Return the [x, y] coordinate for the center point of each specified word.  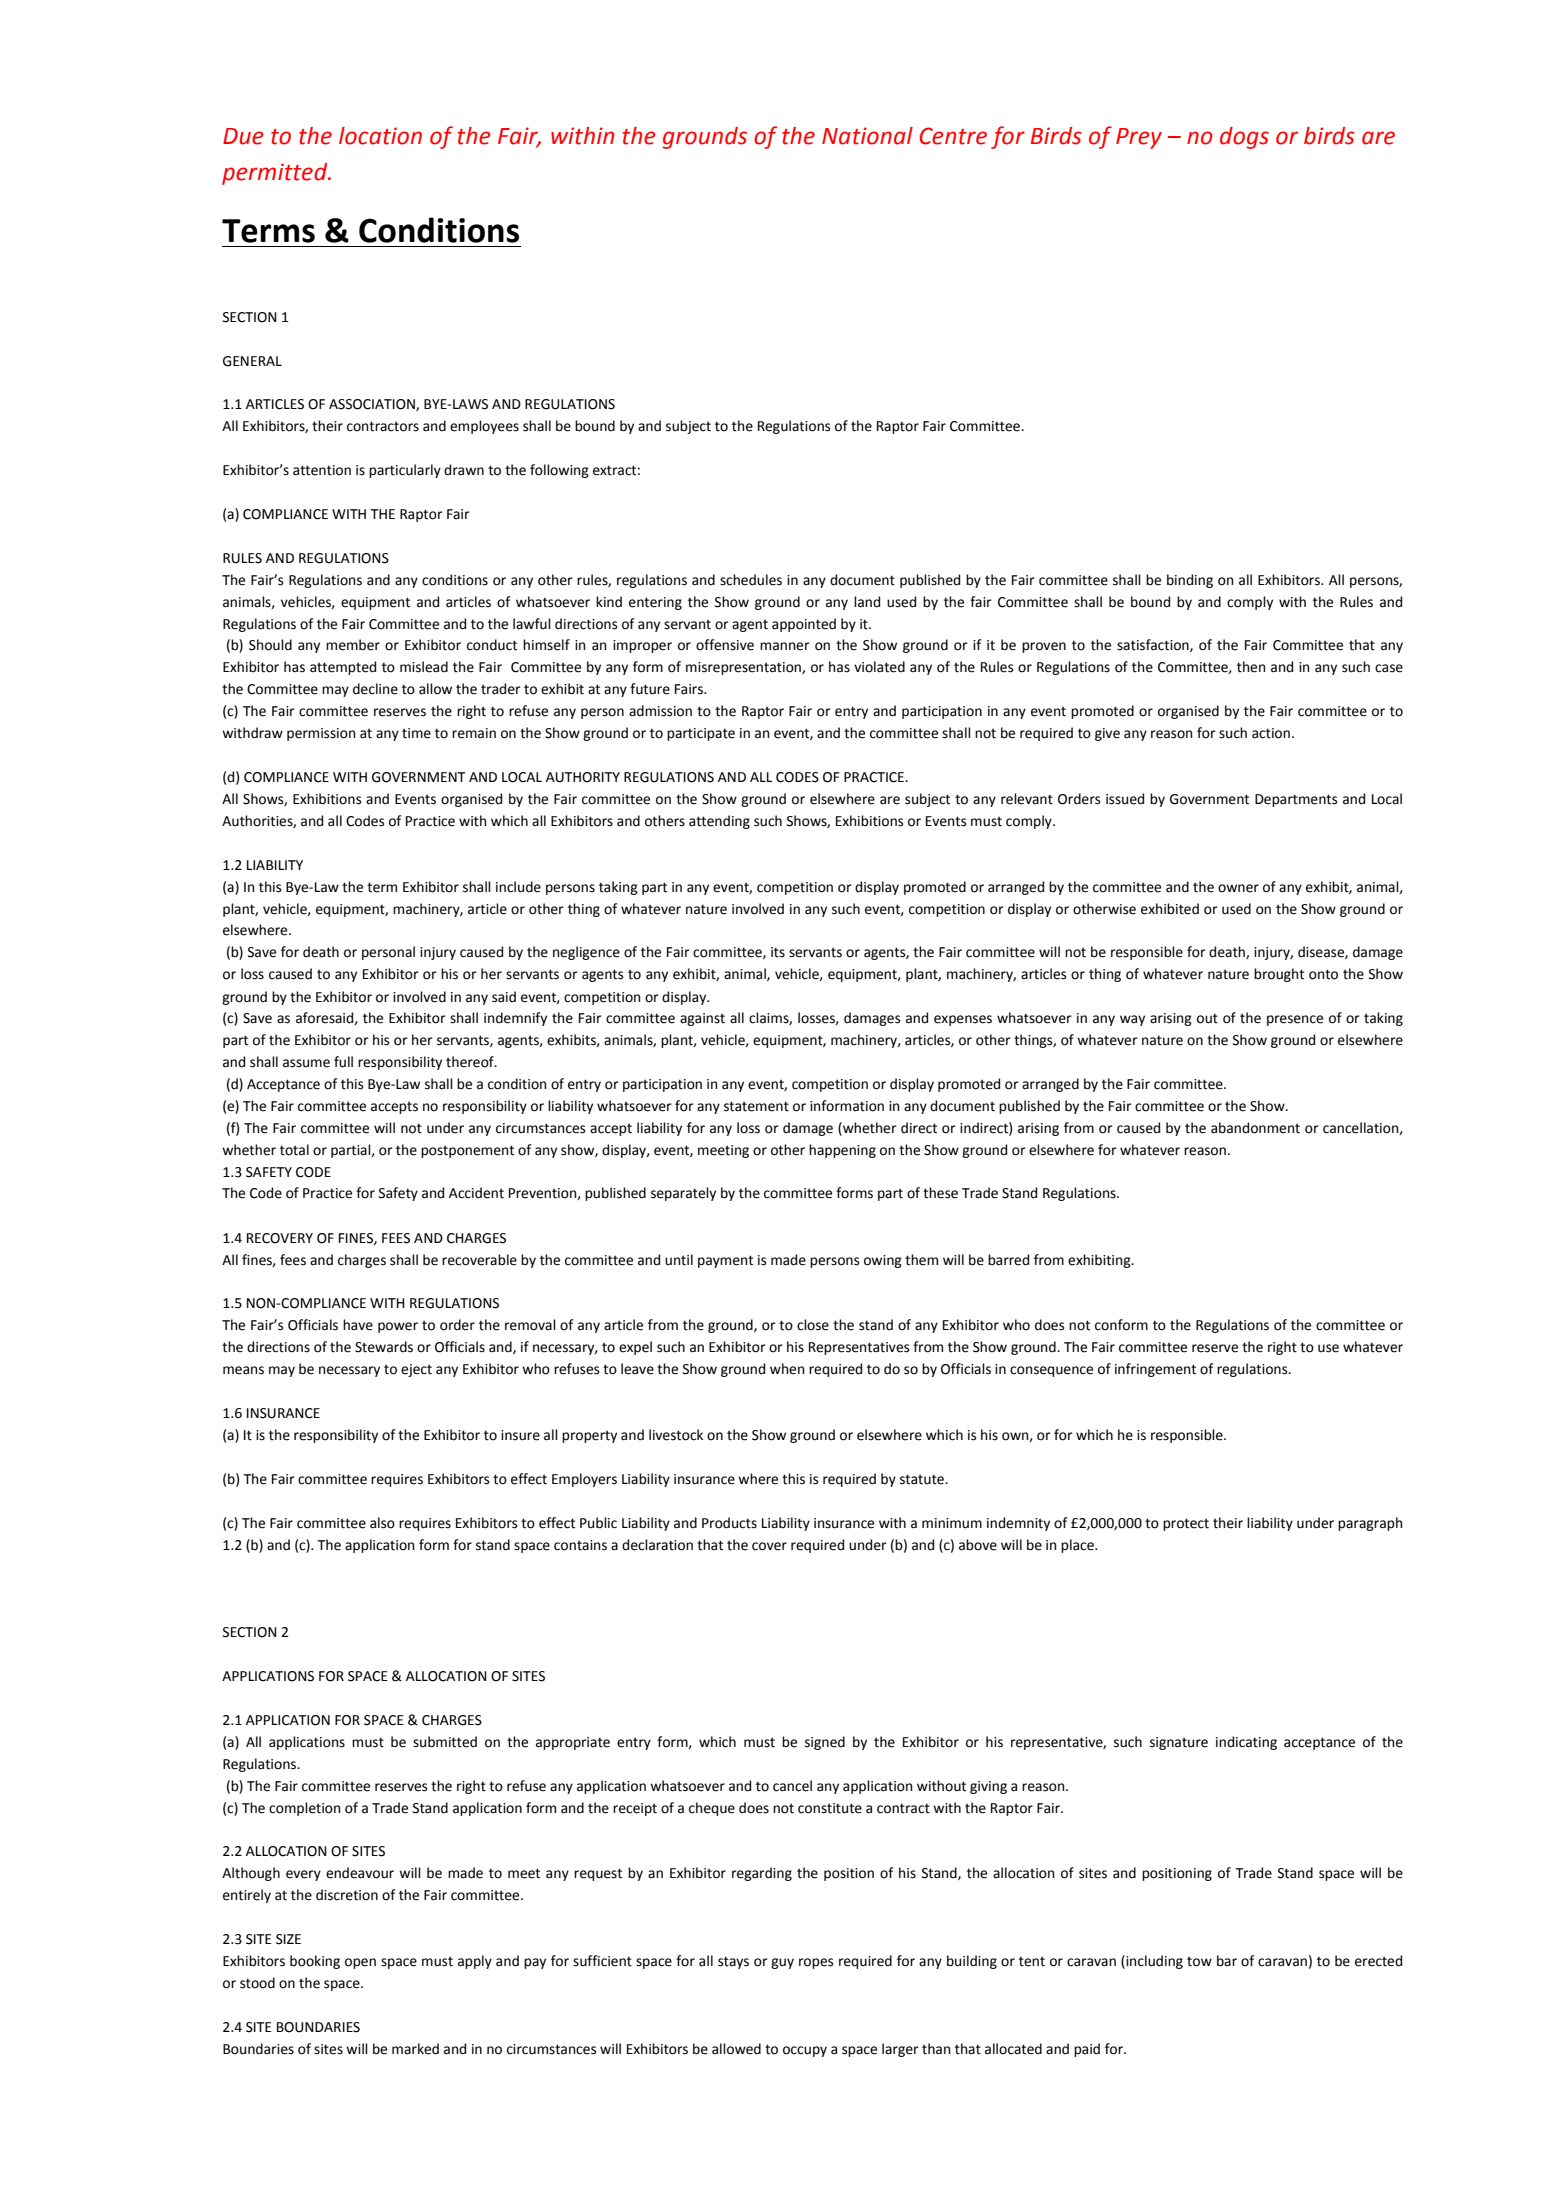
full [343, 1062]
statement [756, 1106]
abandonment [1255, 1128]
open [360, 1963]
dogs [1244, 138]
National [867, 136]
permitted [276, 174]
